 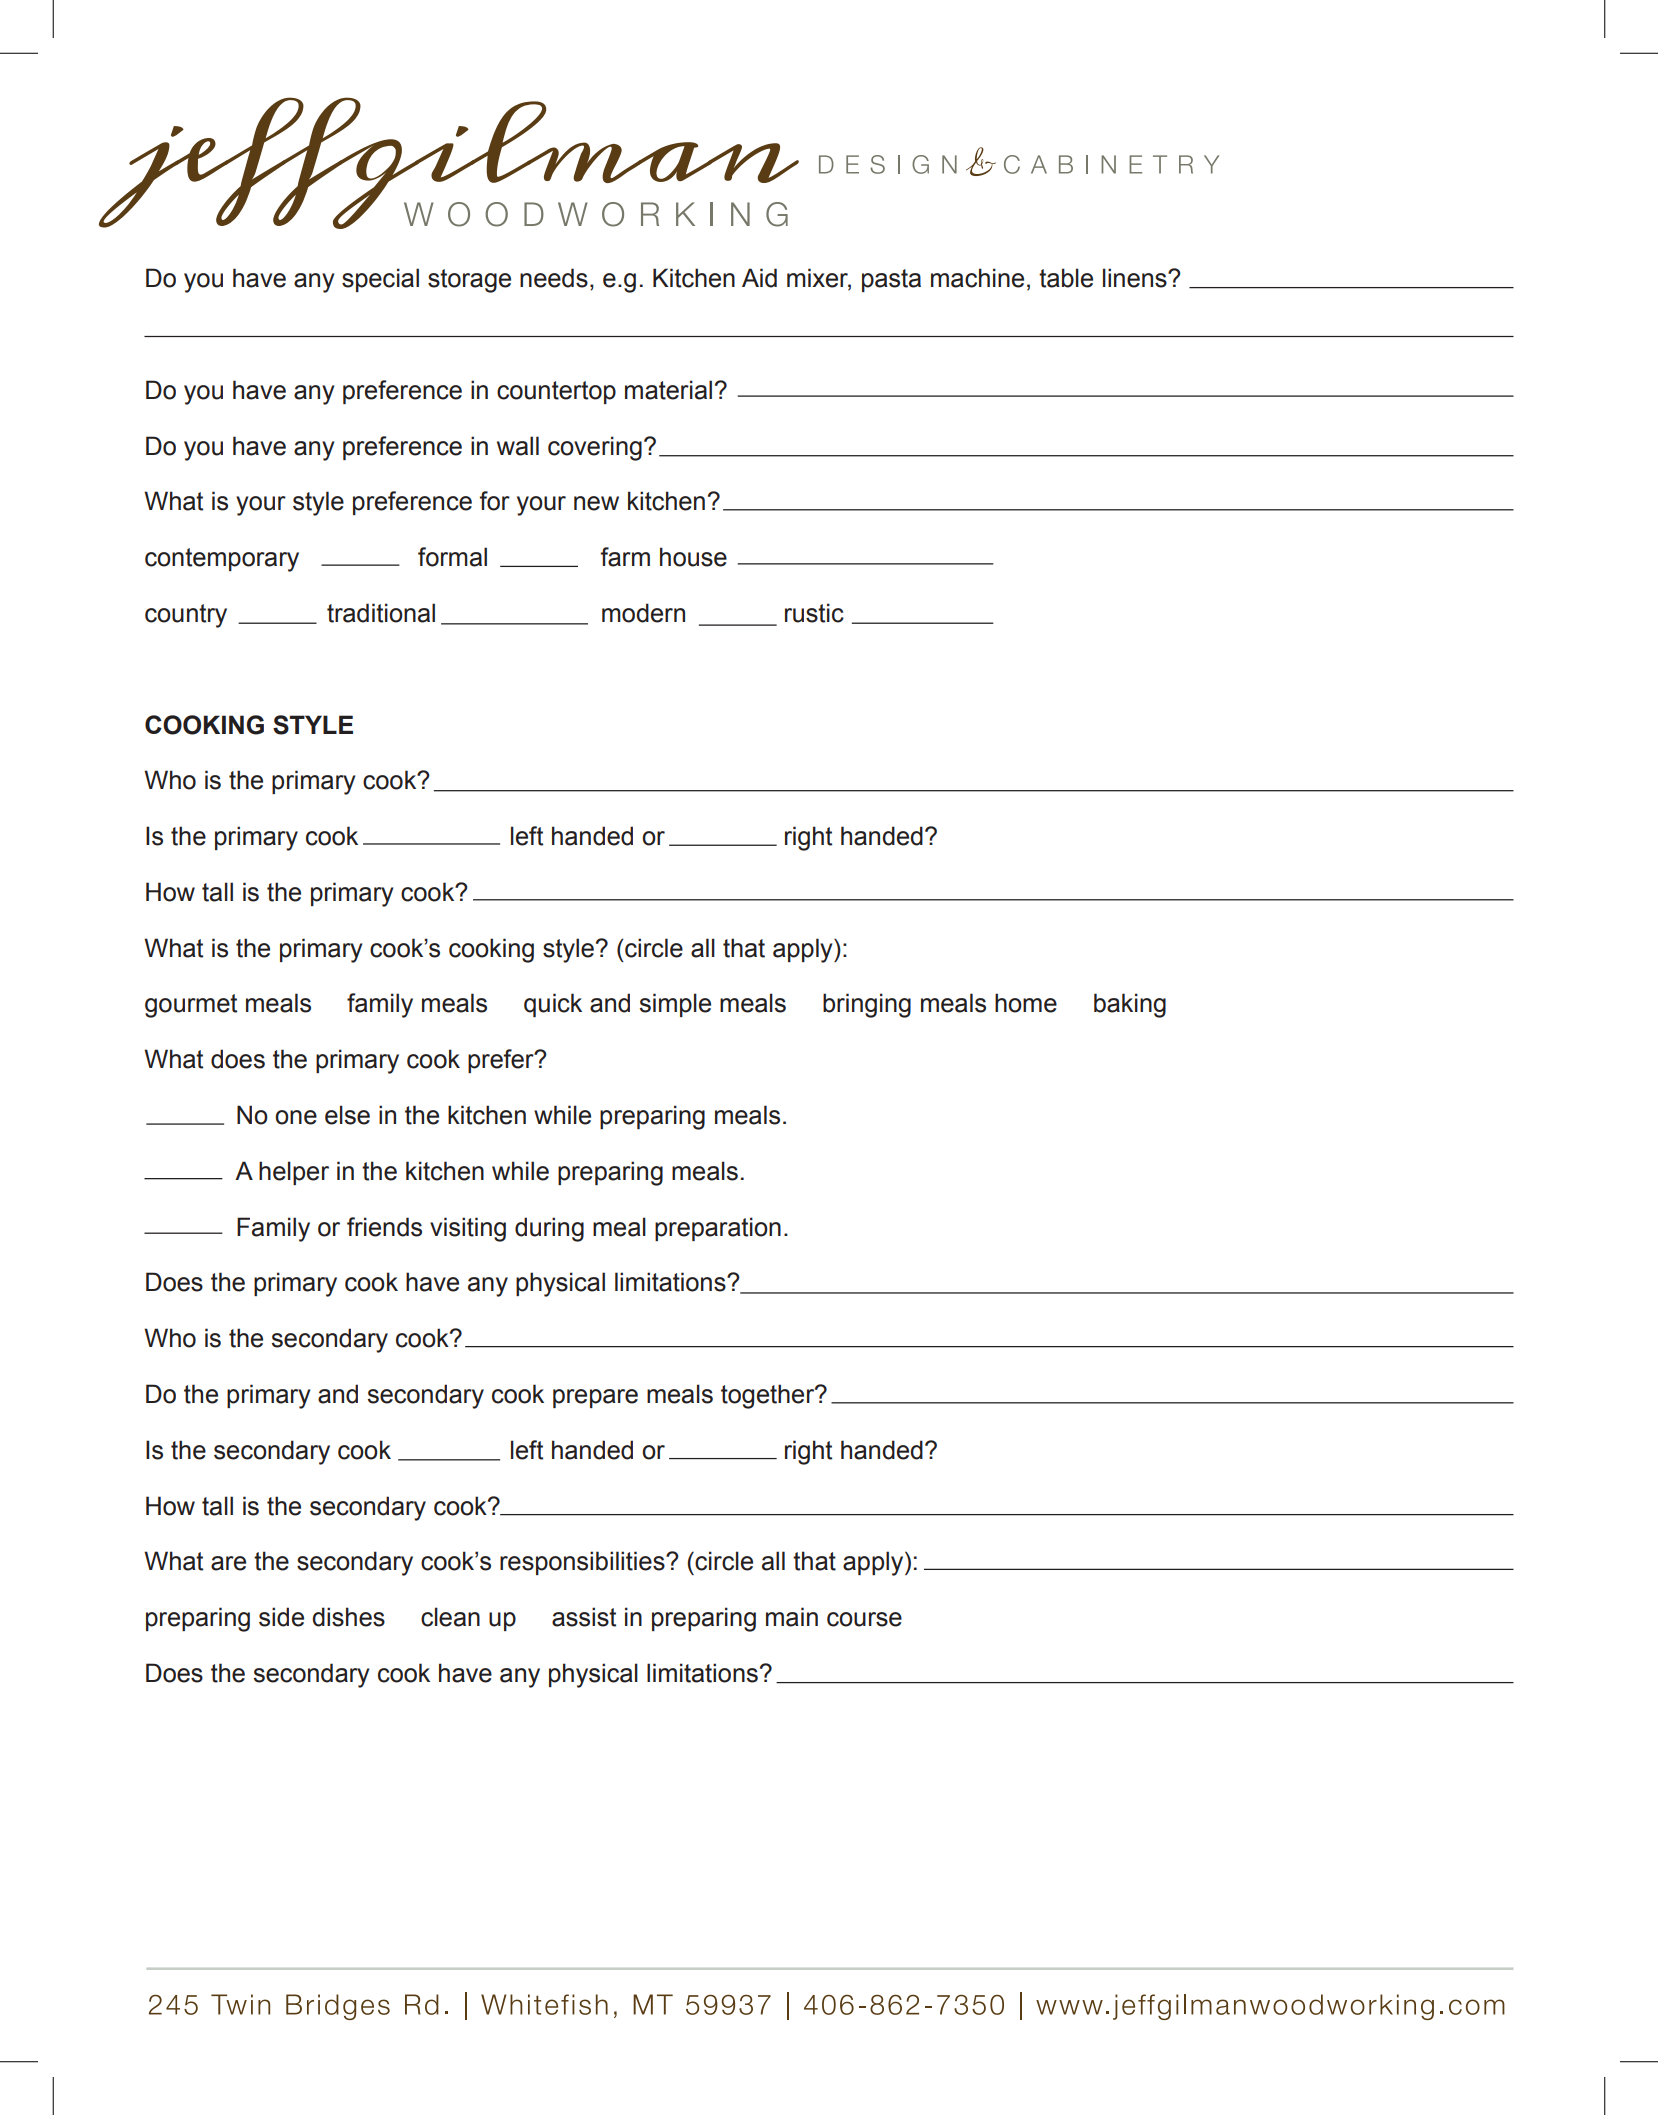 I want to click on home, so click(x=1026, y=1003).
